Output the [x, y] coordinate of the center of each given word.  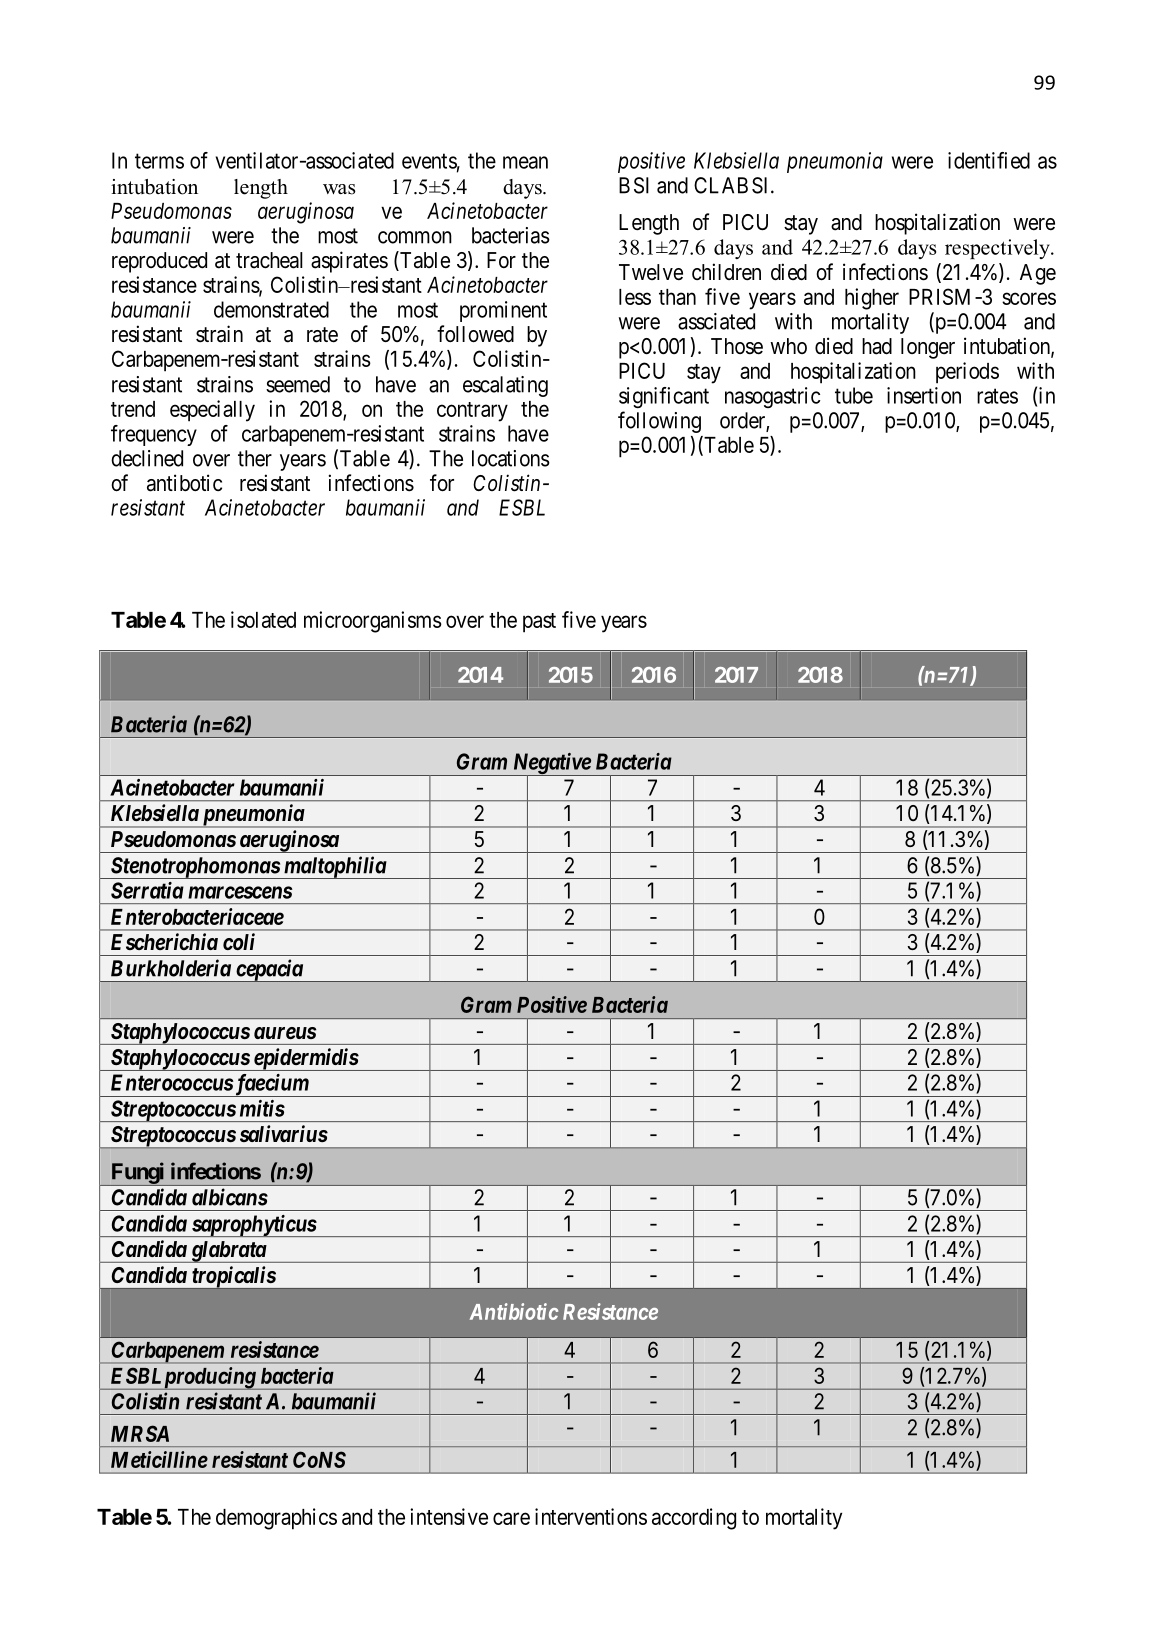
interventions [591, 1516]
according [694, 1519]
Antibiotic [514, 1311]
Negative [551, 764]
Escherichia [164, 941]
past [539, 623]
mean [525, 162]
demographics [276, 1519]
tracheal [269, 260]
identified [989, 160]
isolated [263, 619]
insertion [924, 395]
